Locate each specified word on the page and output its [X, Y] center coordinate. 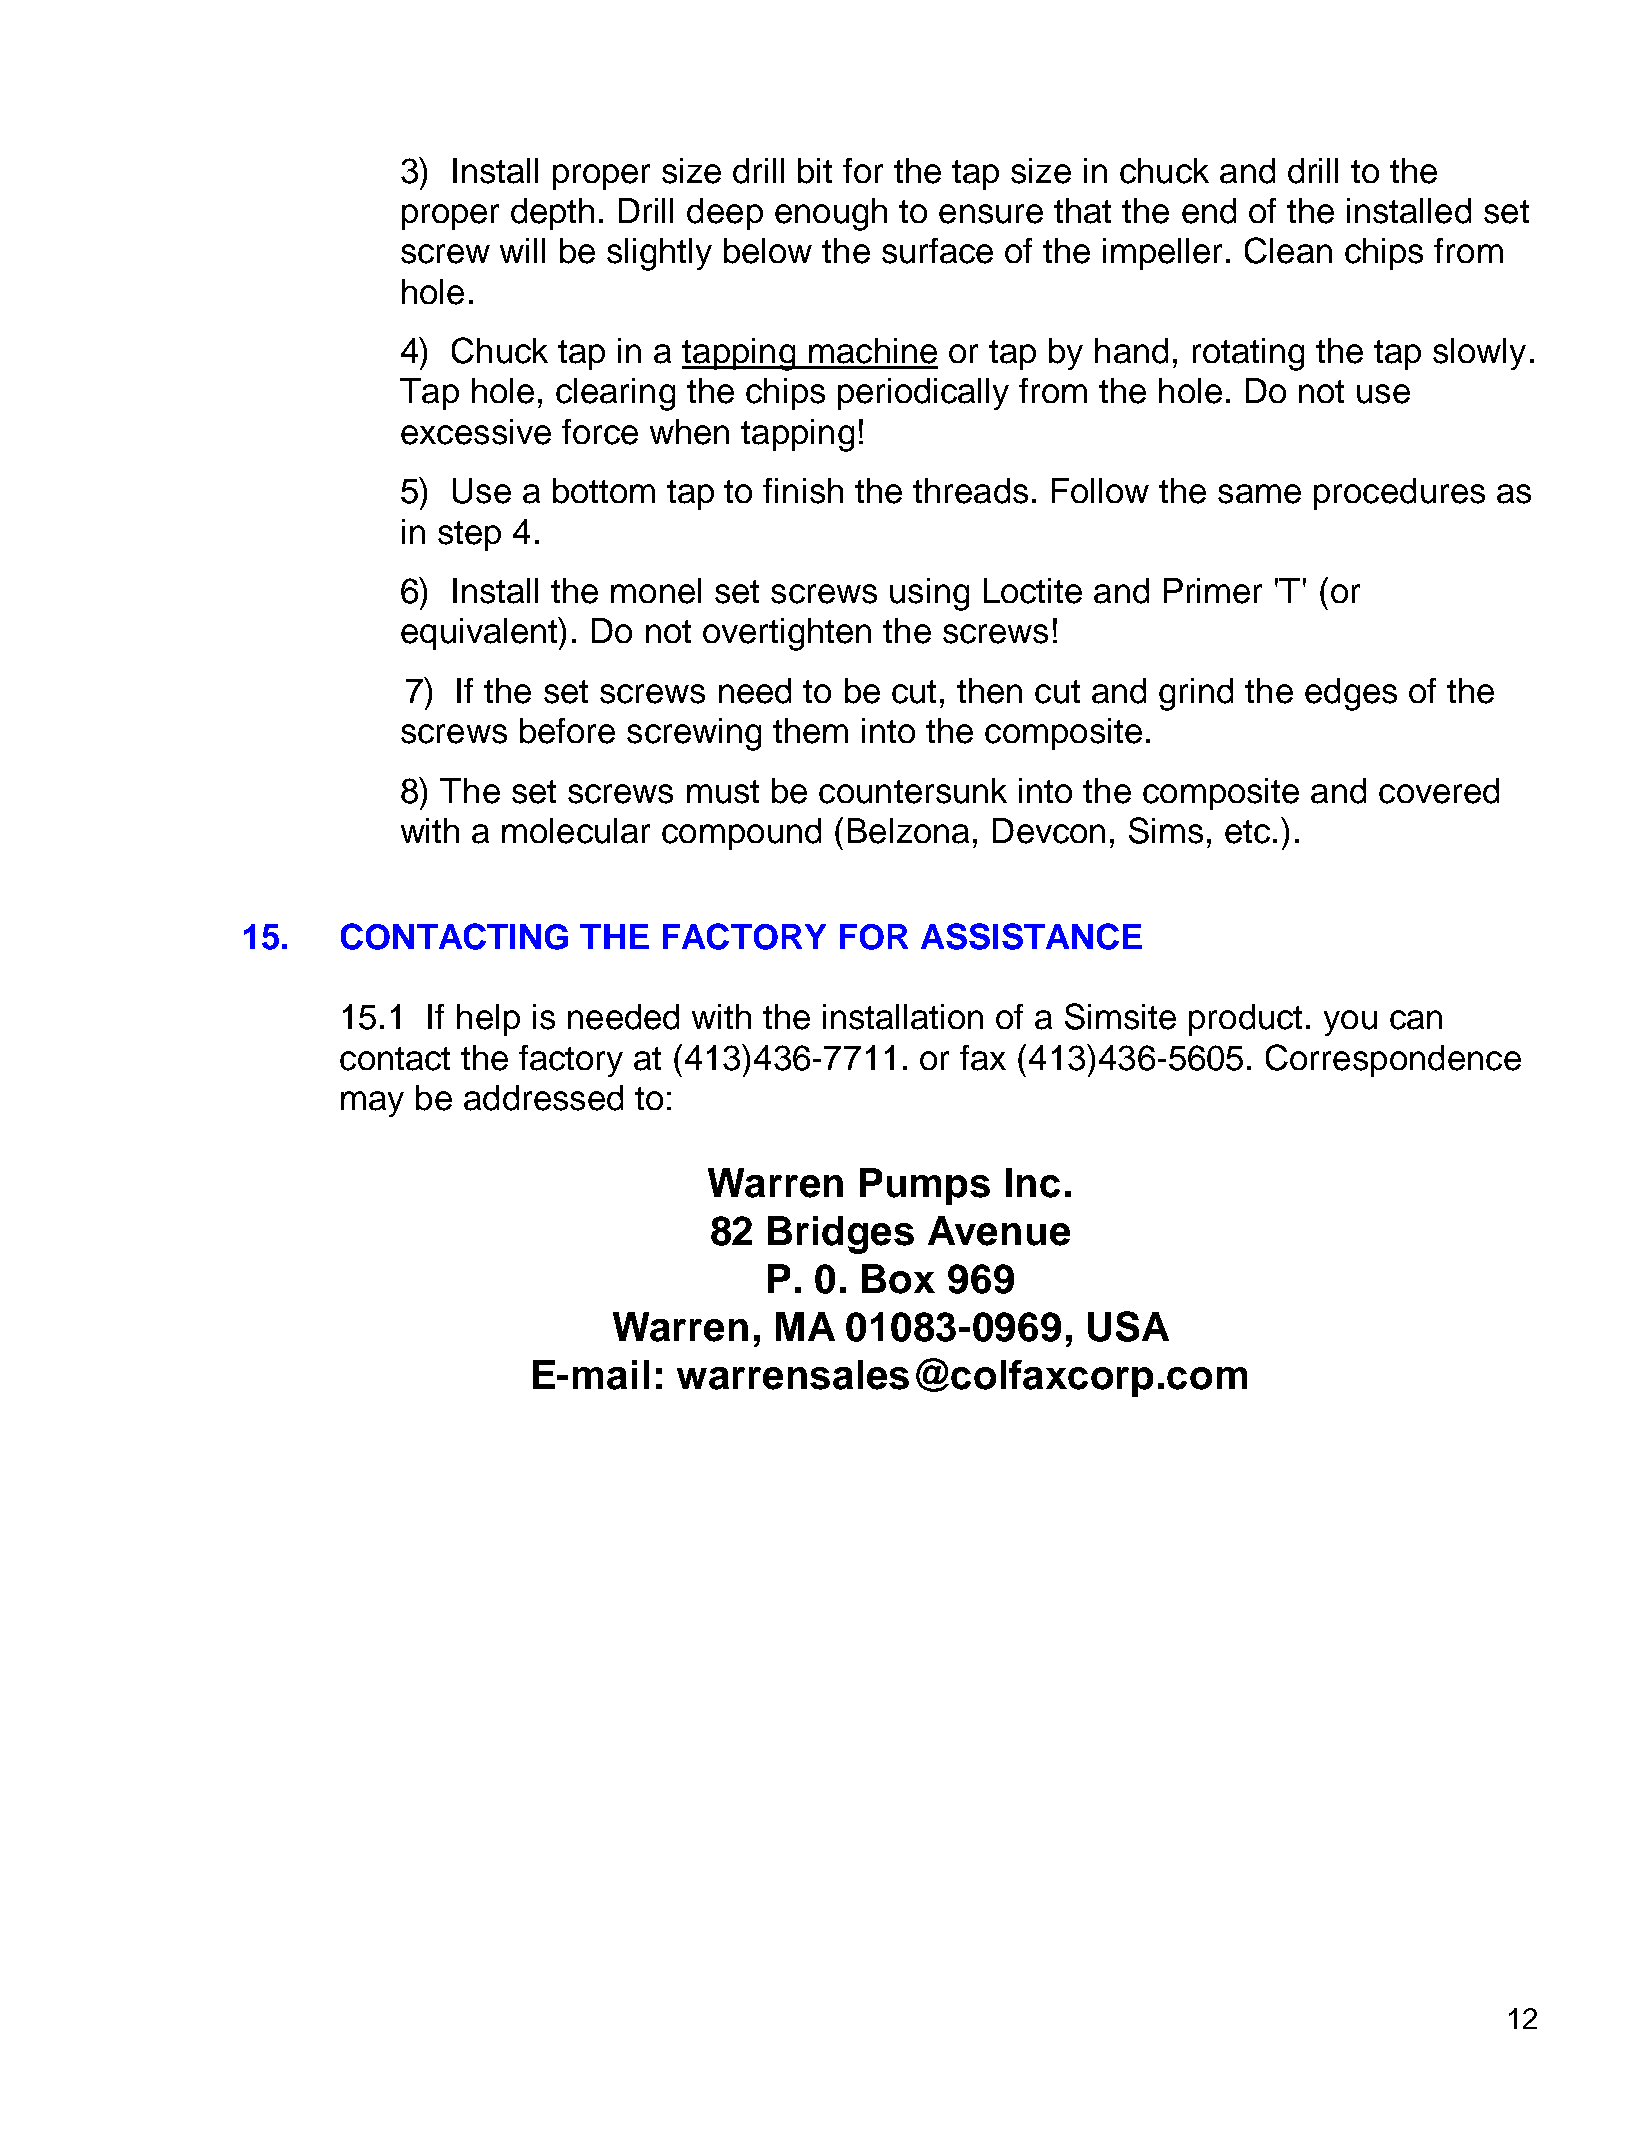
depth [552, 214]
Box [898, 1279]
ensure [991, 214]
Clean [1288, 250]
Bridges [841, 1235]
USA [1128, 1326]
